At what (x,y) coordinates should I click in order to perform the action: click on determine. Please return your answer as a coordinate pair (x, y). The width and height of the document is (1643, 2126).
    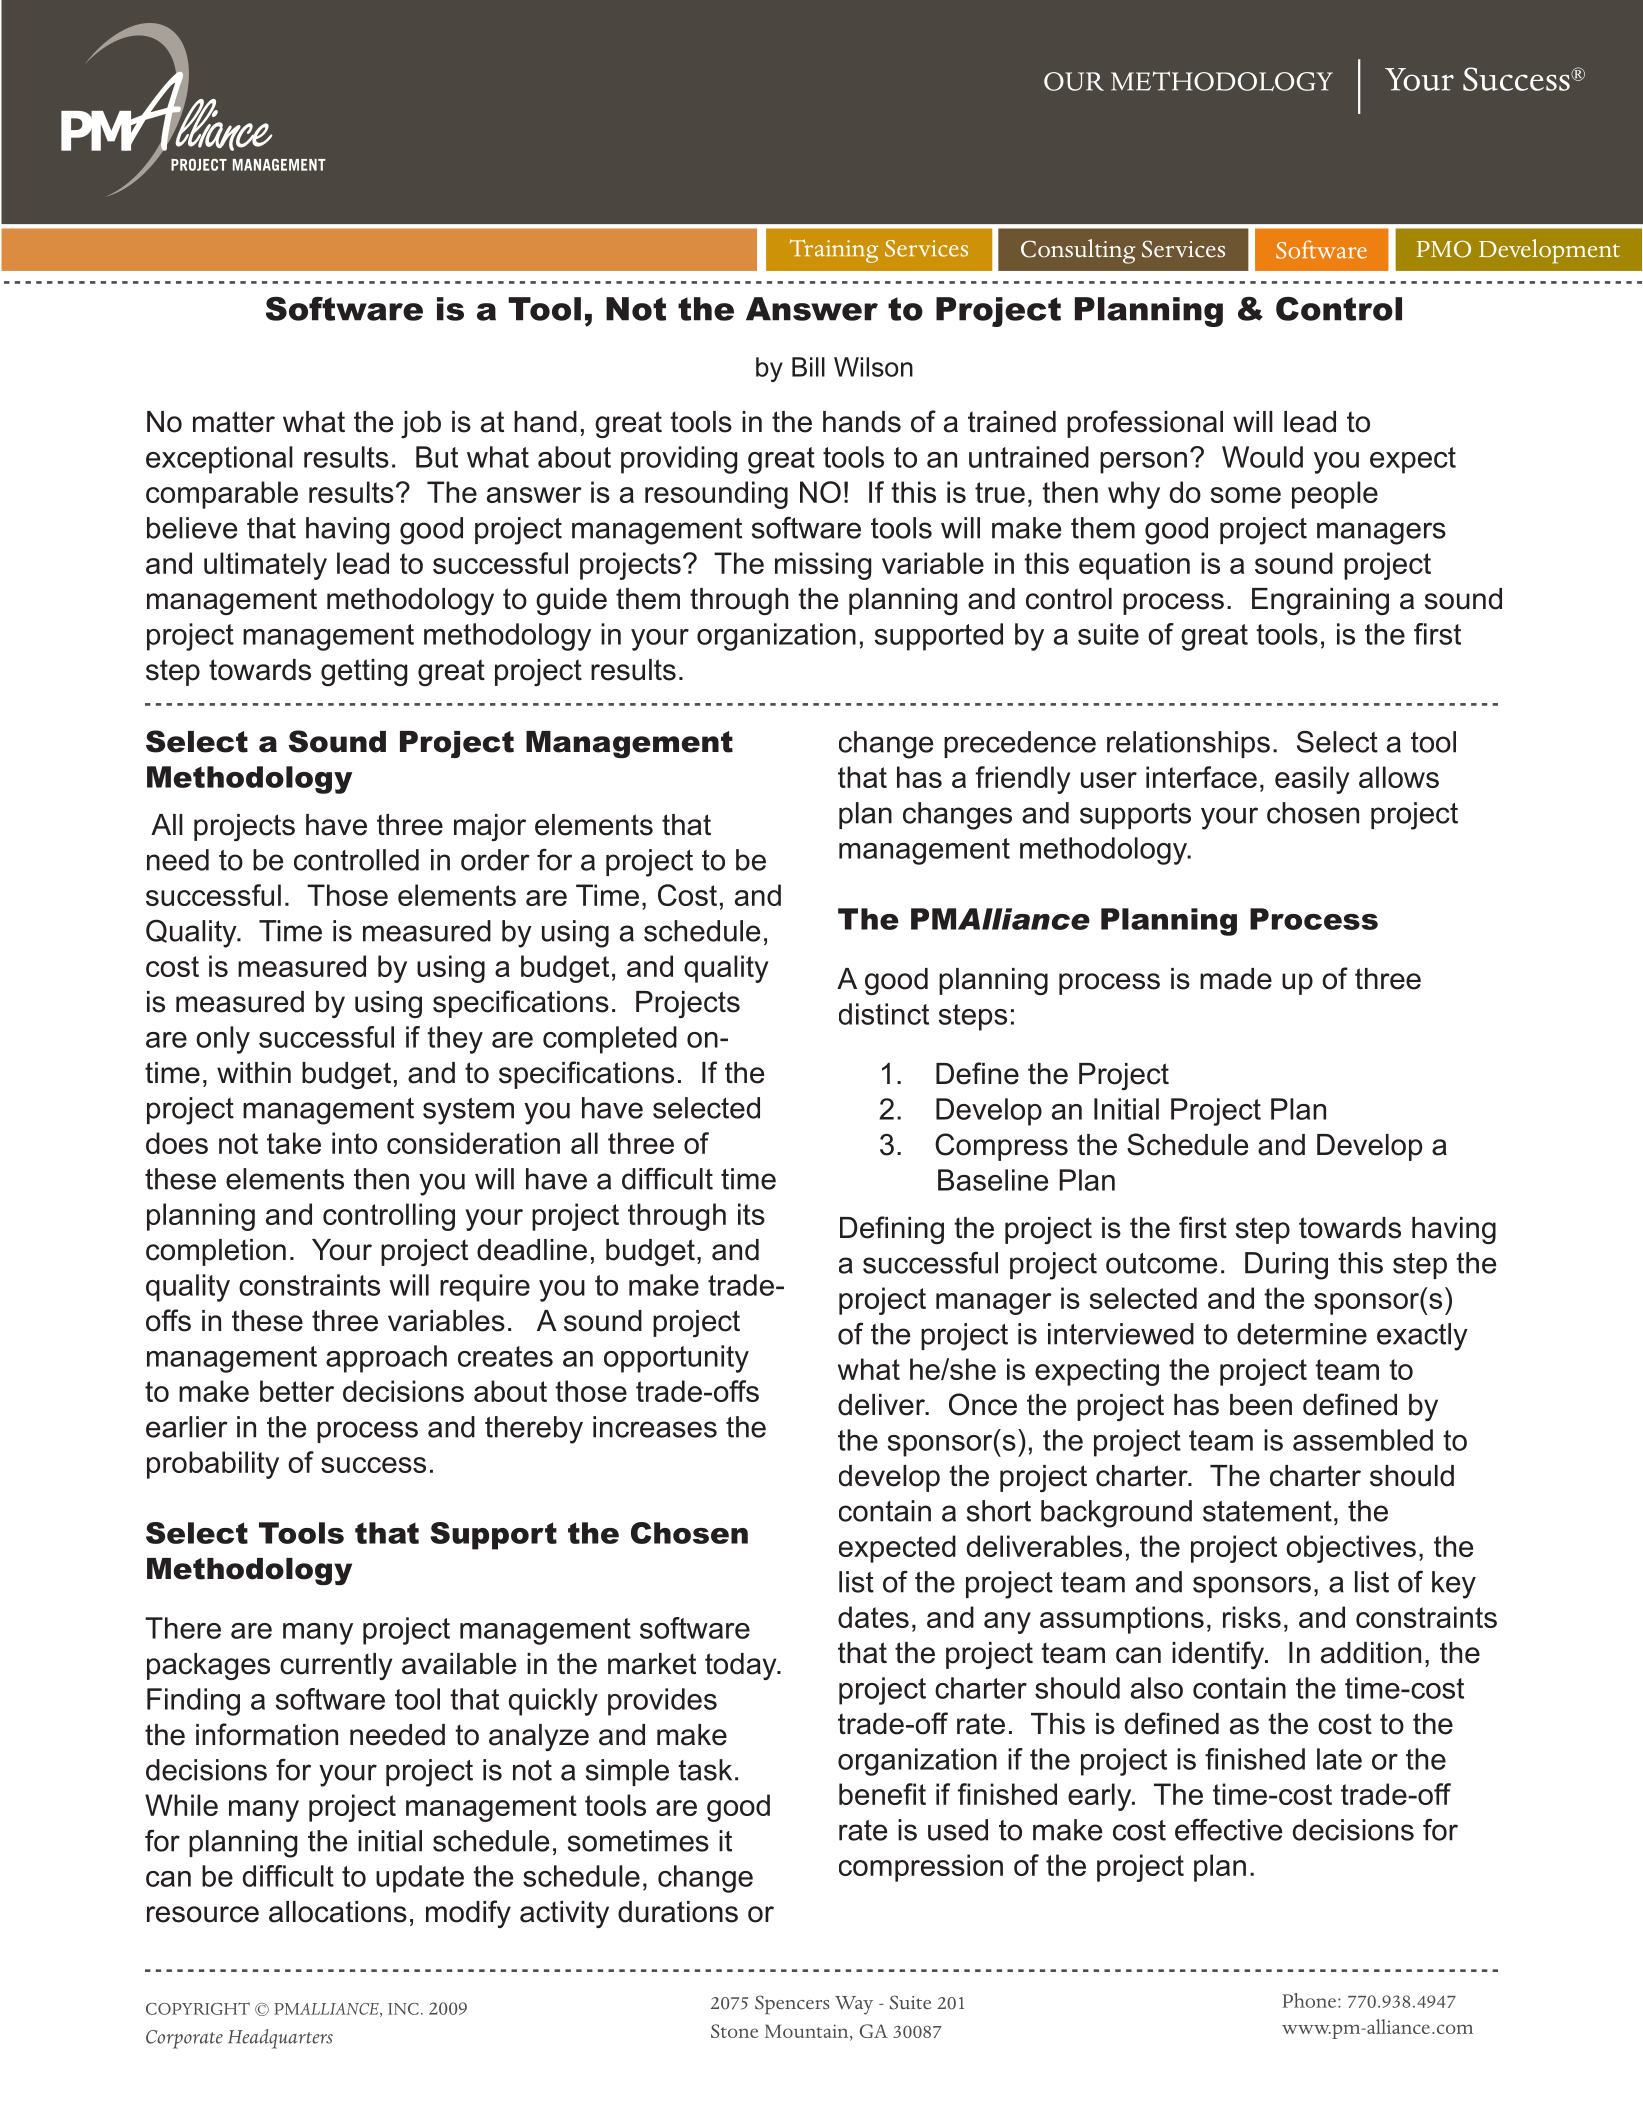
    Looking at the image, I should click on (1302, 1334).
